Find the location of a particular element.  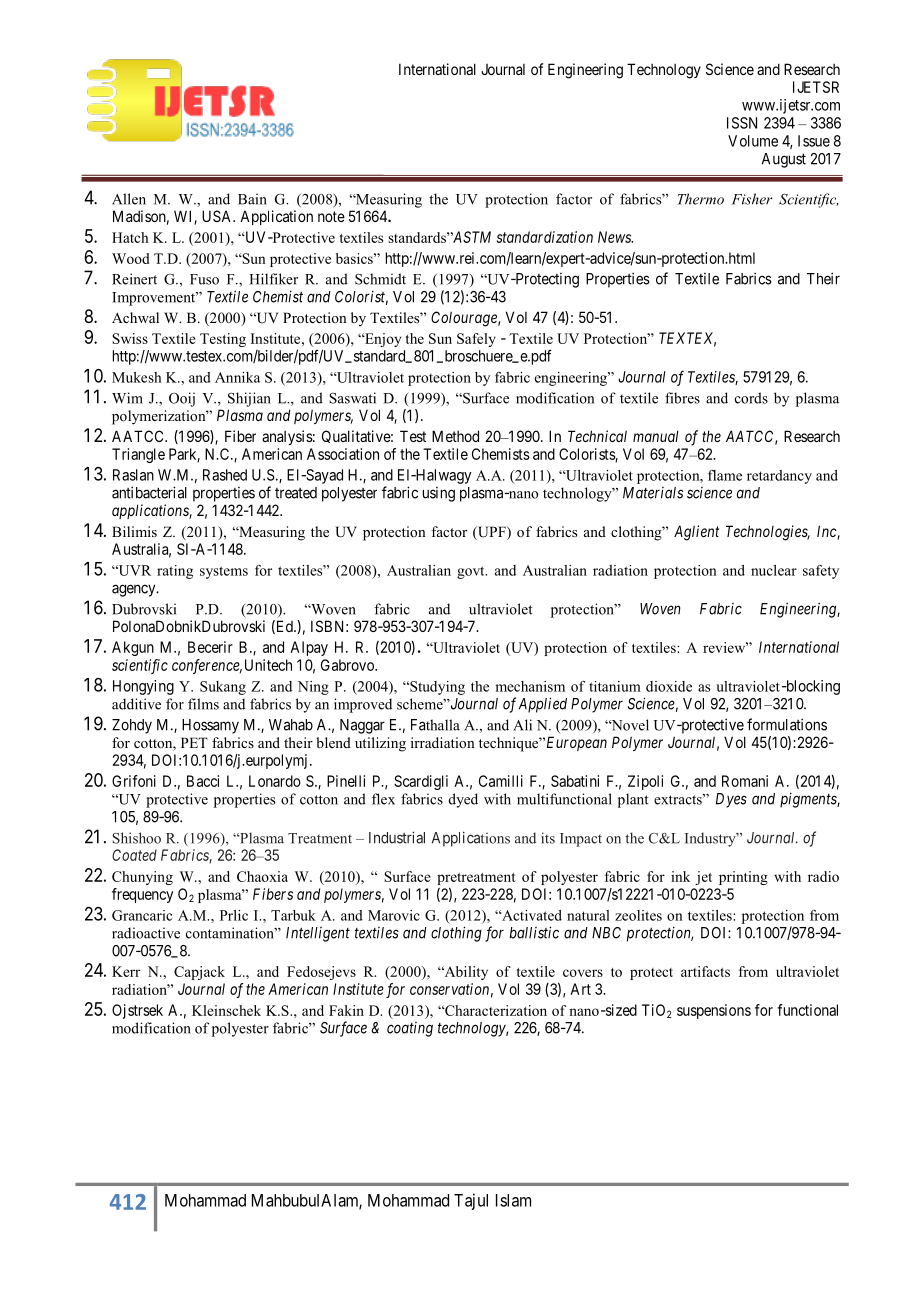

Coated is located at coordinates (134, 855).
